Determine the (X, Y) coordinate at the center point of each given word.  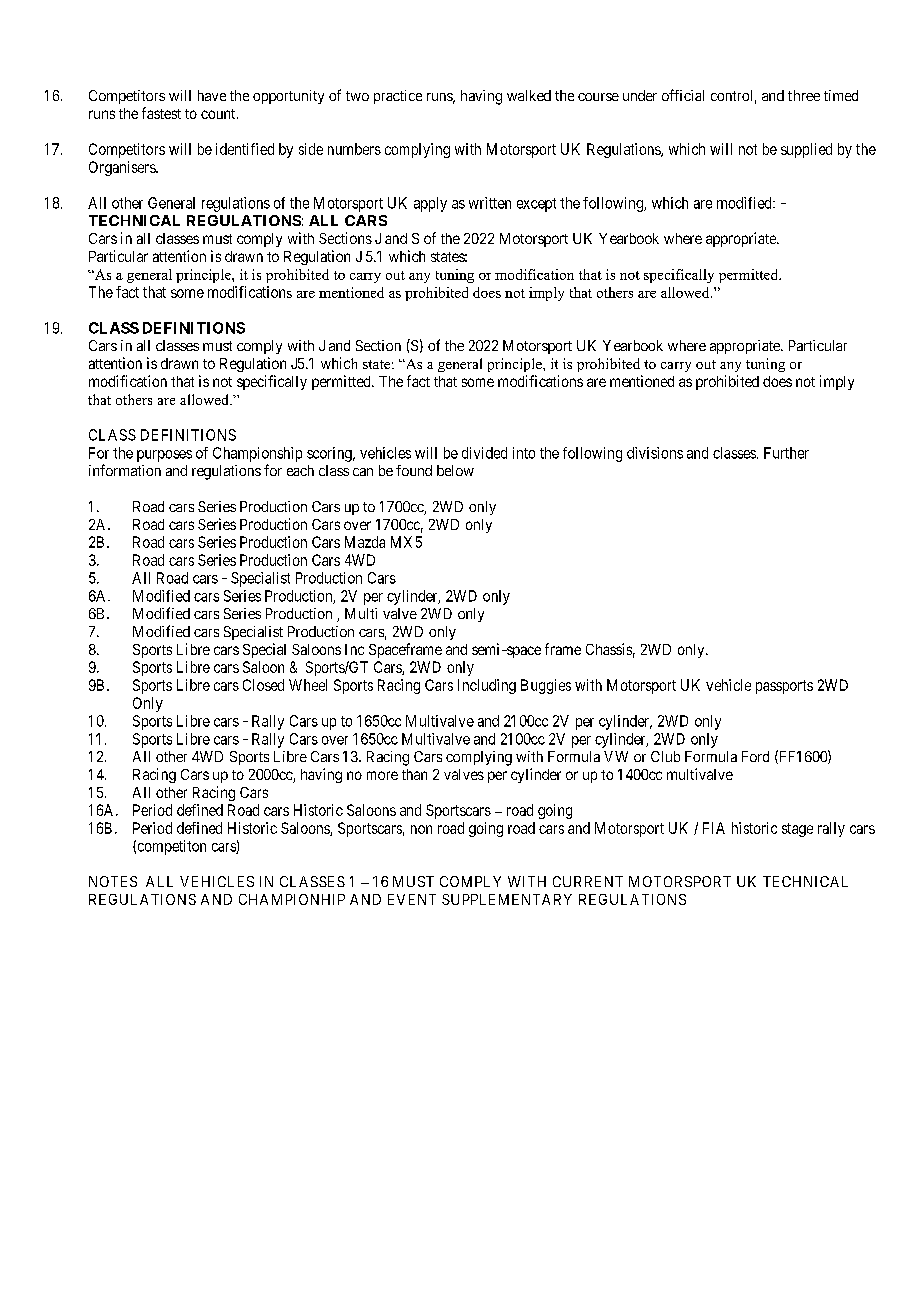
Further (786, 453)
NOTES (113, 881)
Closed (263, 685)
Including (487, 686)
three (804, 95)
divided (484, 453)
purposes (164, 456)
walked (529, 95)
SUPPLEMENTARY (507, 899)
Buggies (546, 686)
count (219, 114)
